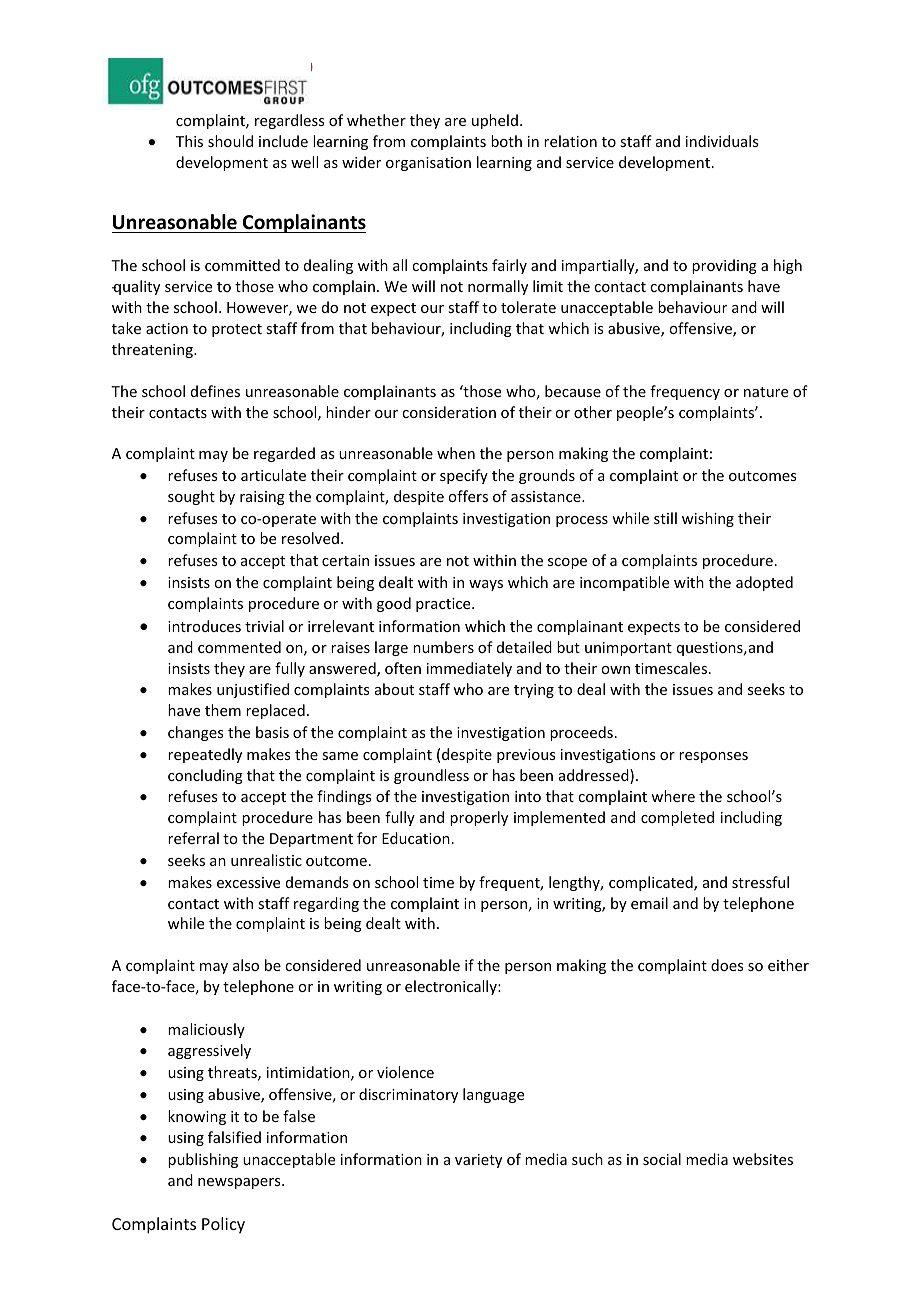  What do you see at coordinates (204, 626) in the page?
I see `introduces` at bounding box center [204, 626].
